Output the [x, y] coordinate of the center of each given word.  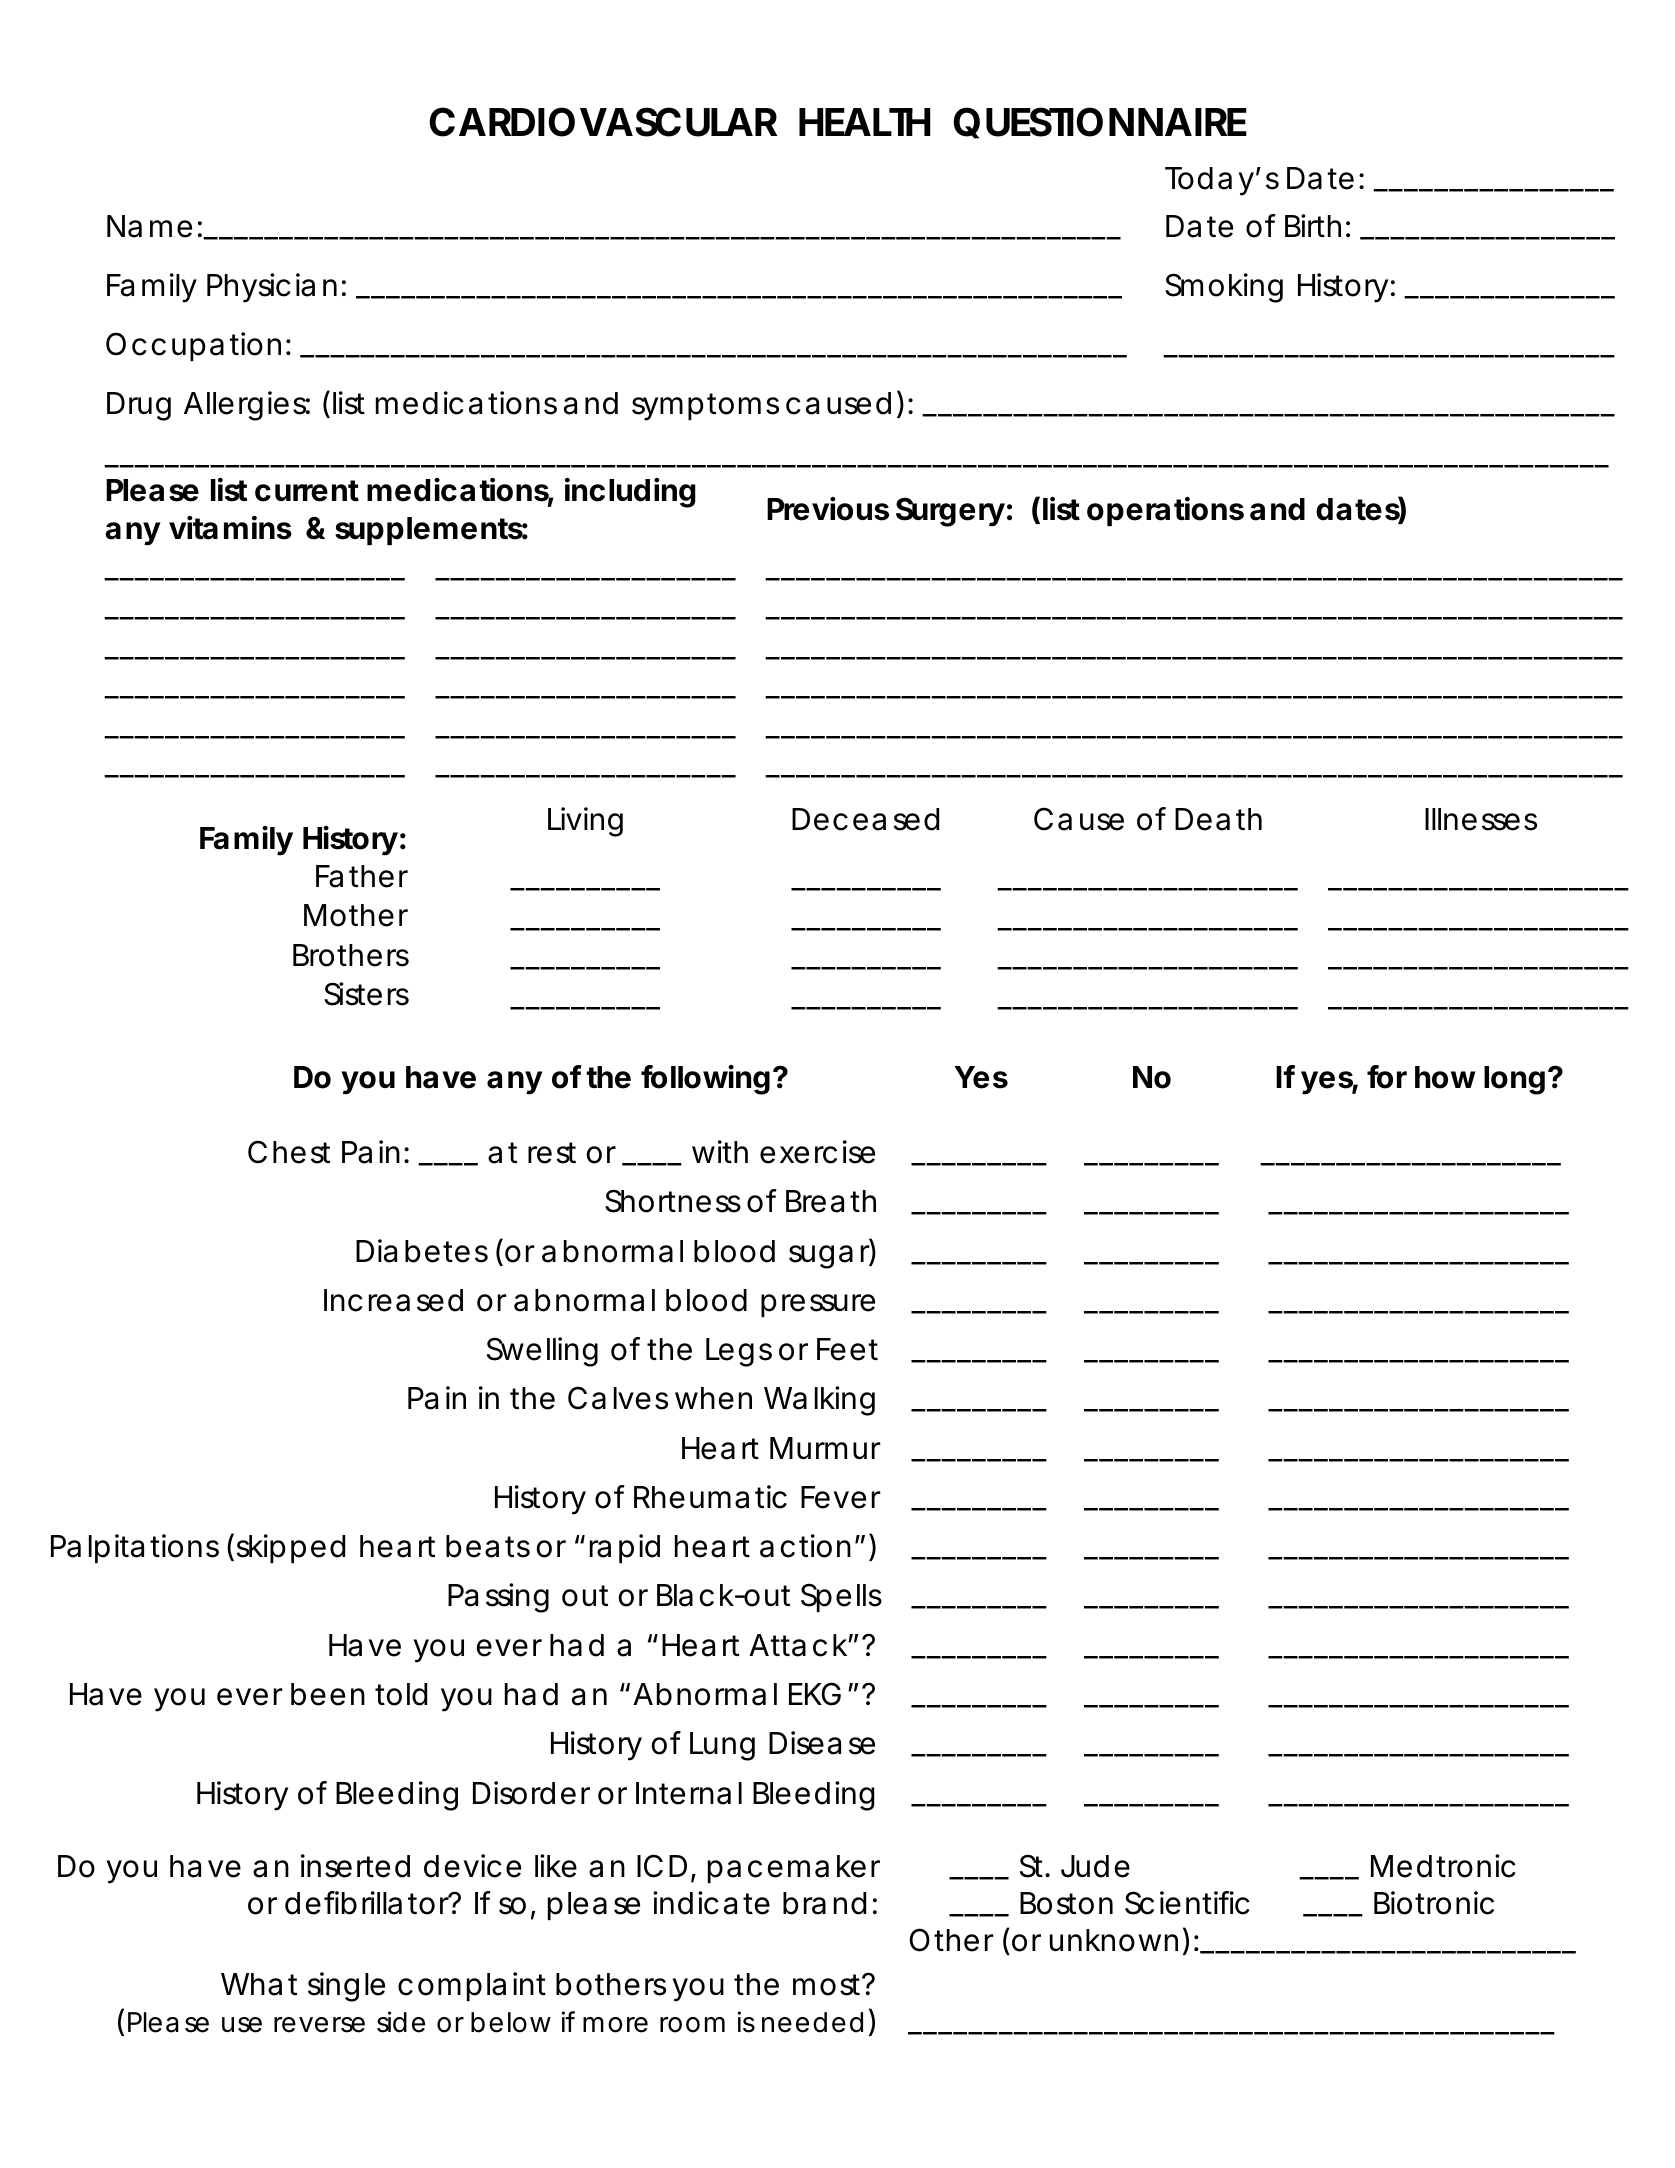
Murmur [825, 1448]
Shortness [673, 1201]
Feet [847, 1349]
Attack [798, 1645]
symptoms [705, 407]
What [259, 1984]
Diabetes [422, 1251]
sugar [830, 1257]
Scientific [1187, 1903]
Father [362, 876]
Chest [289, 1152]
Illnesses [1481, 819]
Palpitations [135, 1548]
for [1387, 1077]
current [307, 491]
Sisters [366, 994]
